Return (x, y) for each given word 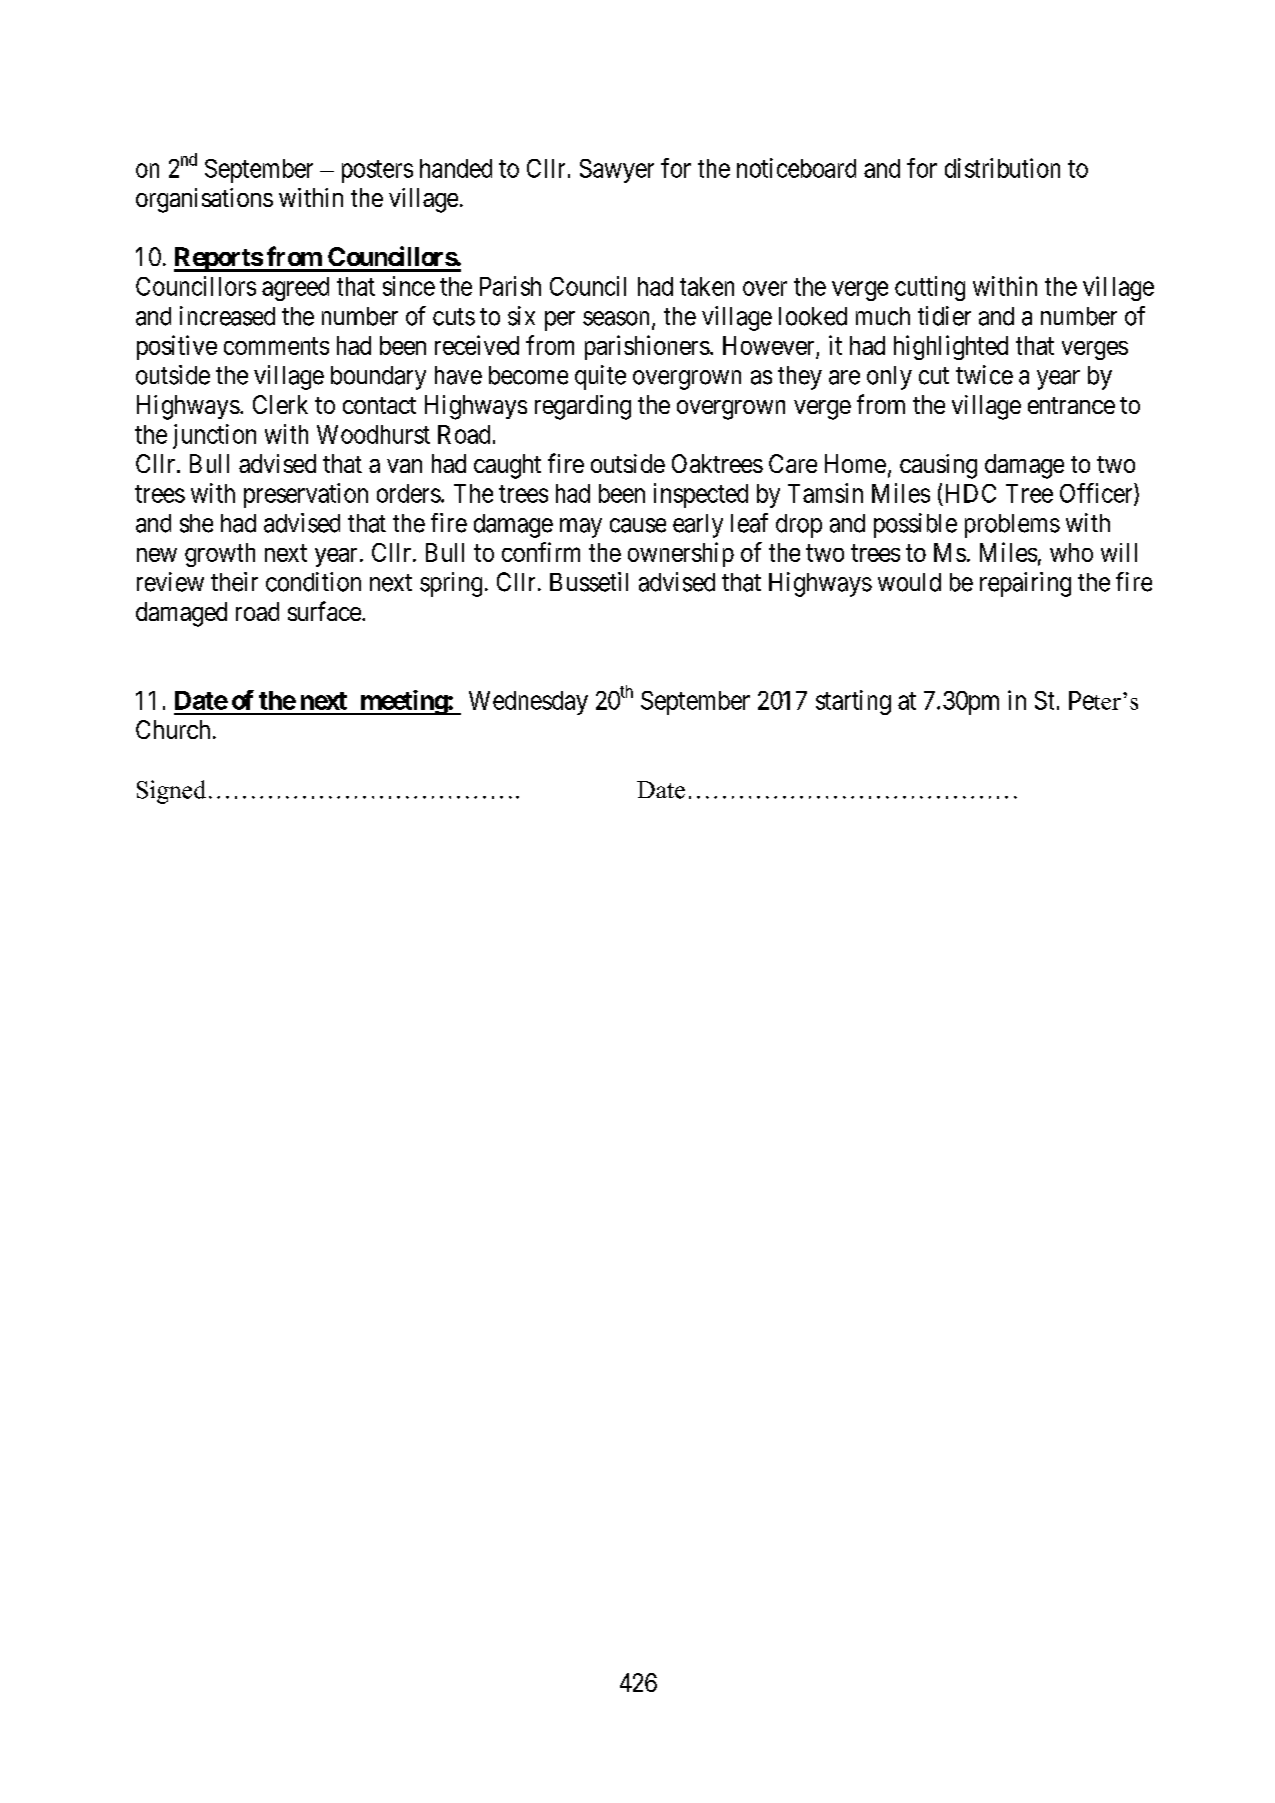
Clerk (280, 404)
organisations (204, 200)
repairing (1025, 584)
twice (984, 375)
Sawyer (617, 171)
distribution (1002, 168)
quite (600, 377)
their (234, 582)
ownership (681, 554)
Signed (171, 792)
